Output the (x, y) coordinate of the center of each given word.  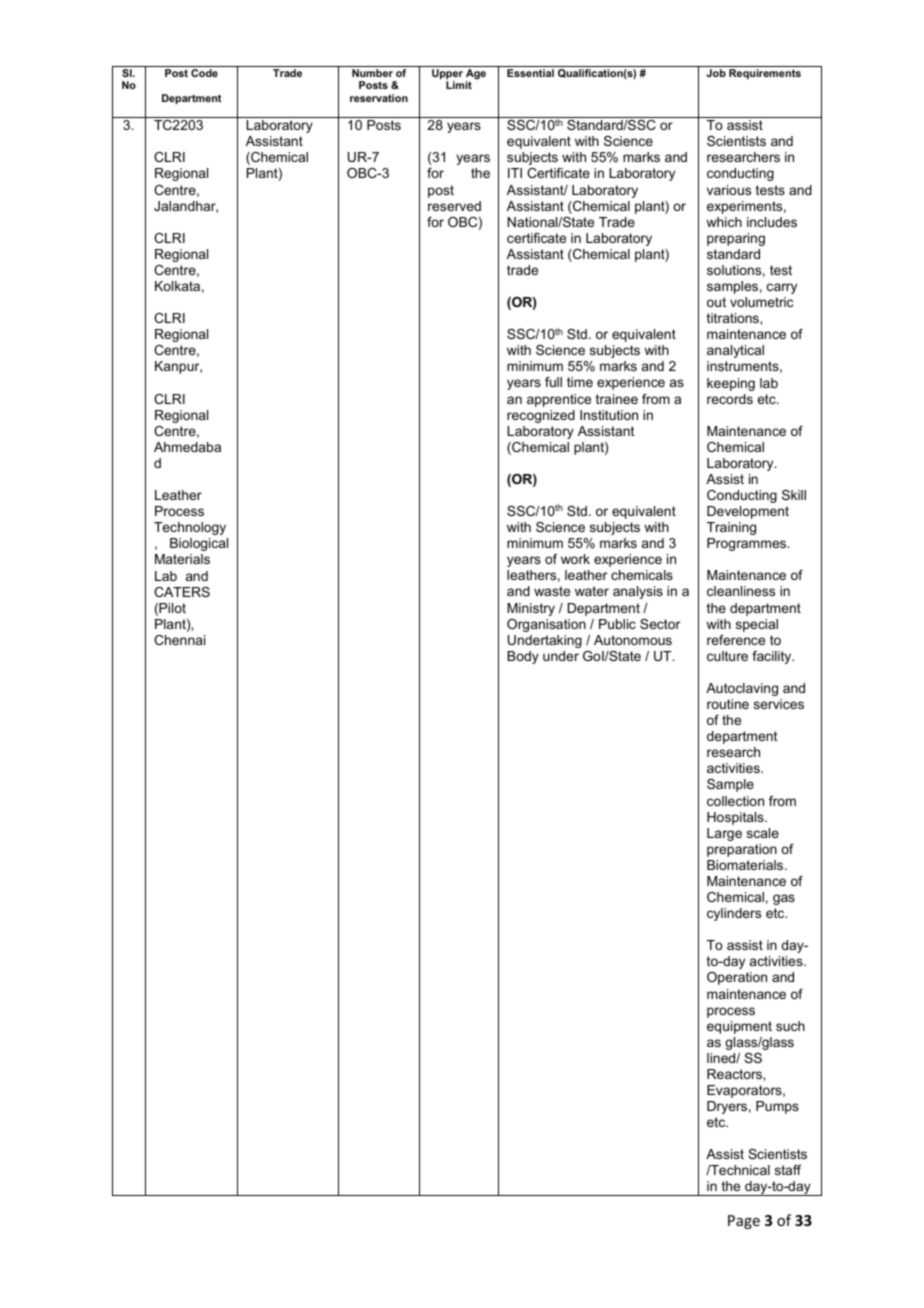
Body (523, 657)
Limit (459, 85)
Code (204, 73)
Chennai (179, 640)
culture (727, 656)
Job (716, 73)
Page (744, 1222)
